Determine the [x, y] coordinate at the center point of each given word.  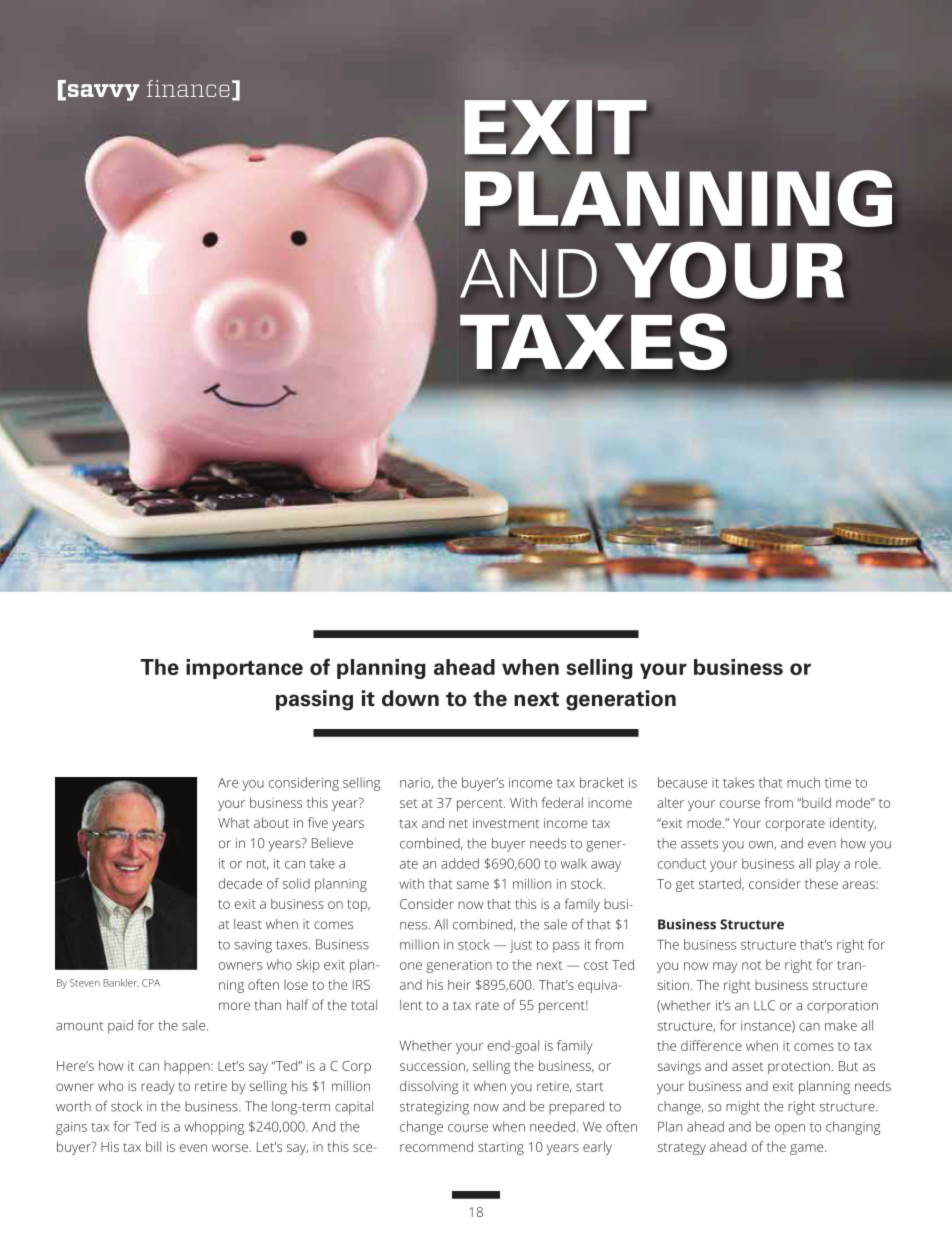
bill [153, 1146]
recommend [436, 1146]
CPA [151, 983]
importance [244, 669]
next [536, 699]
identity [853, 824]
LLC [764, 1005]
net [458, 823]
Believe [332, 843]
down [410, 698]
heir [459, 984]
